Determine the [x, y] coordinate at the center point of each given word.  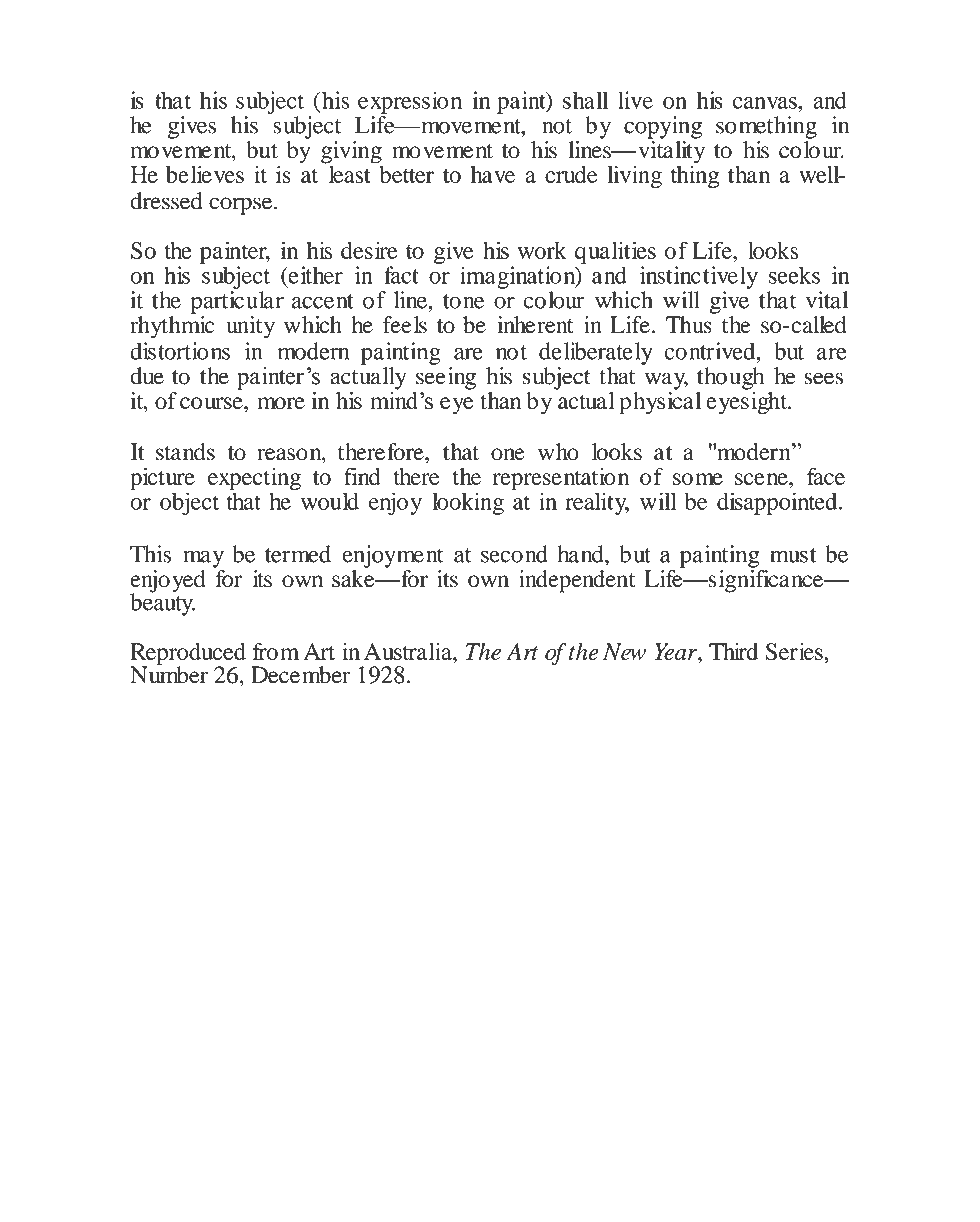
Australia [409, 651]
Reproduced [188, 655]
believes [205, 174]
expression [410, 102]
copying [663, 127]
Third [733, 651]
